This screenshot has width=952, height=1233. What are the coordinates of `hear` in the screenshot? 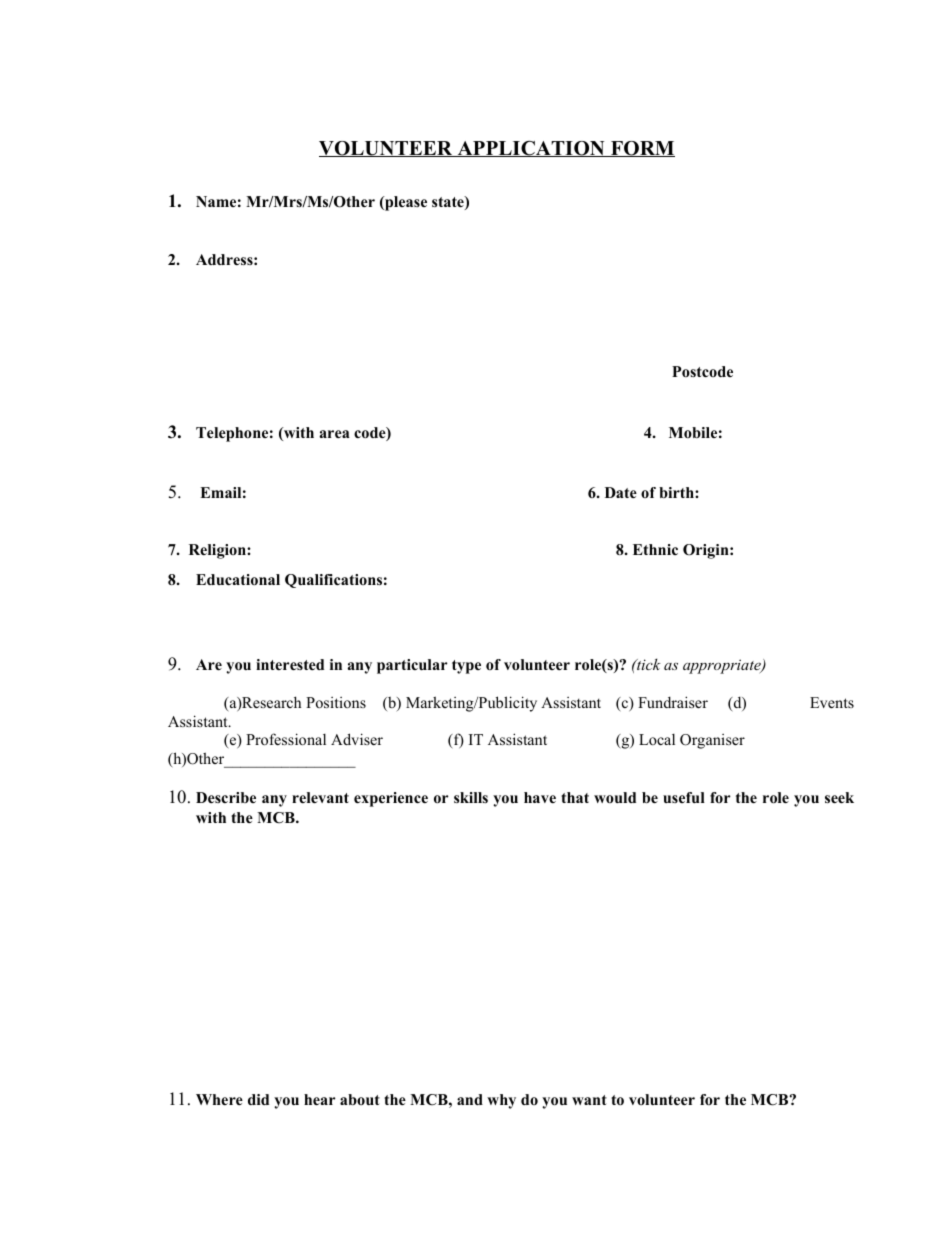 It's located at (320, 1099).
